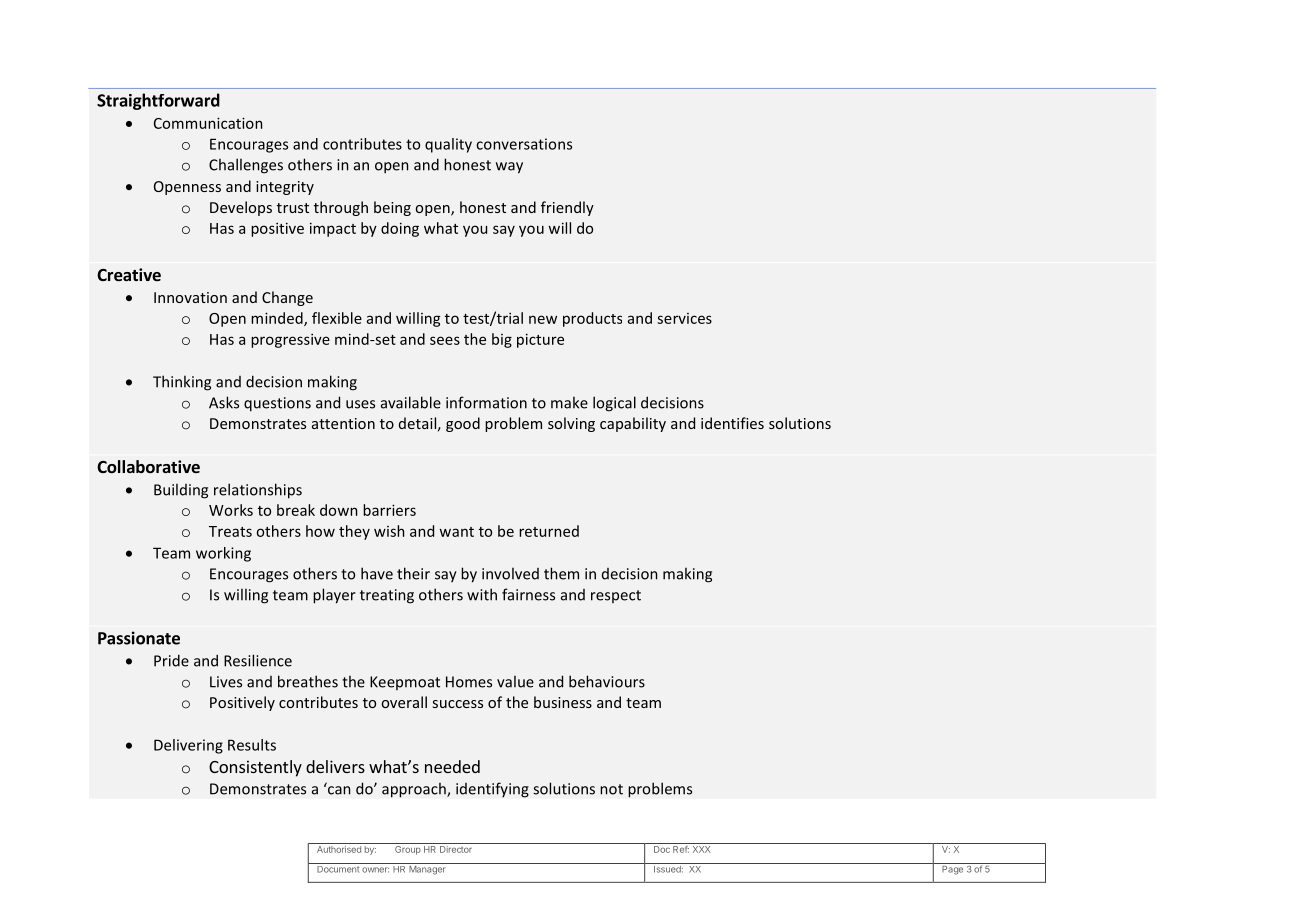  I want to click on Director, so click(456, 848).
